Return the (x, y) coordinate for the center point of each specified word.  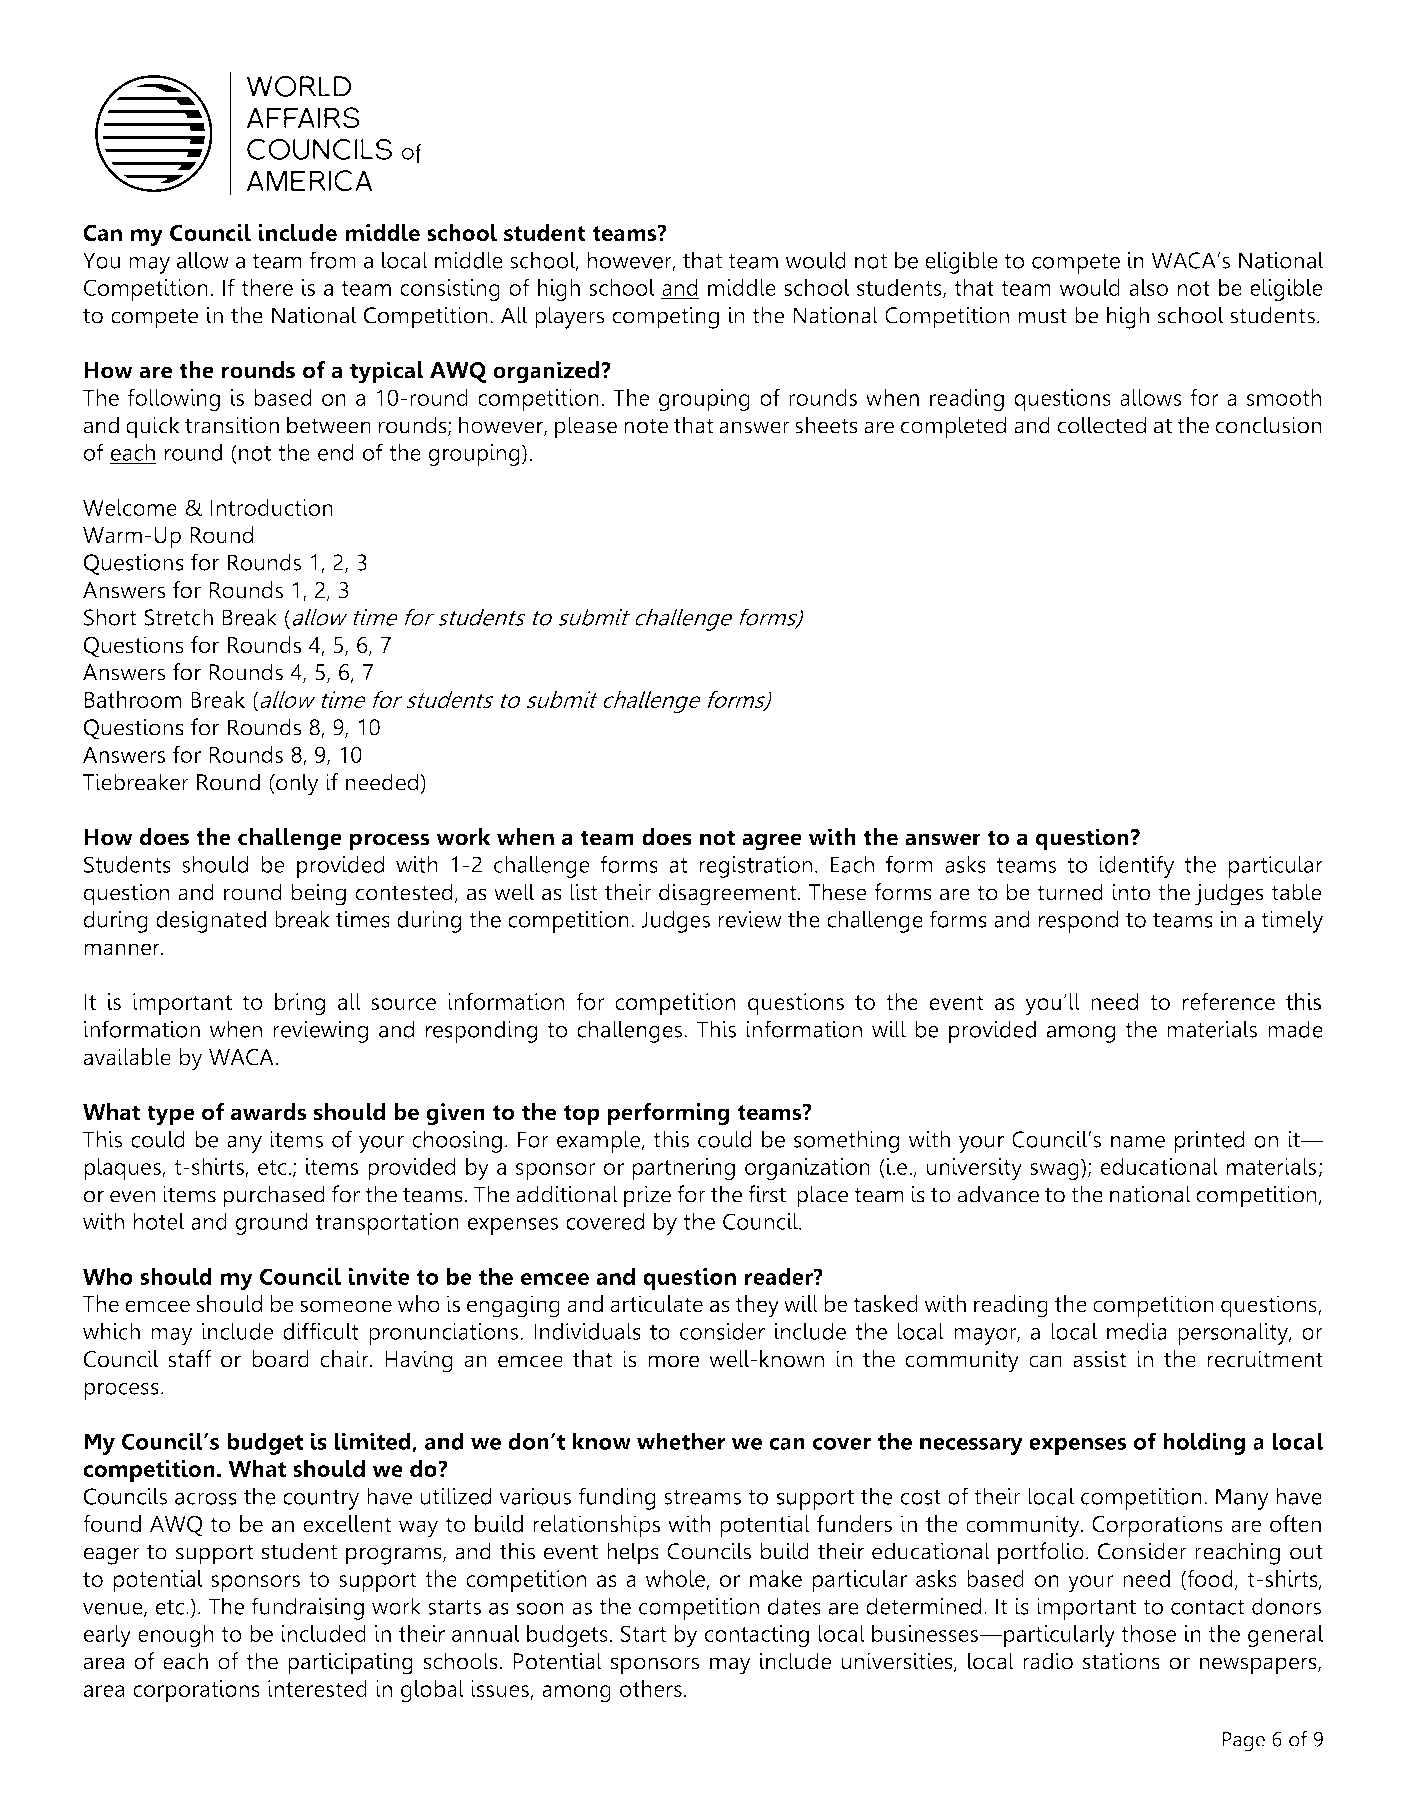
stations (1121, 1661)
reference (1229, 1001)
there (267, 287)
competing (665, 317)
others (651, 1688)
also (1148, 287)
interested (317, 1688)
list (584, 892)
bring (300, 1004)
